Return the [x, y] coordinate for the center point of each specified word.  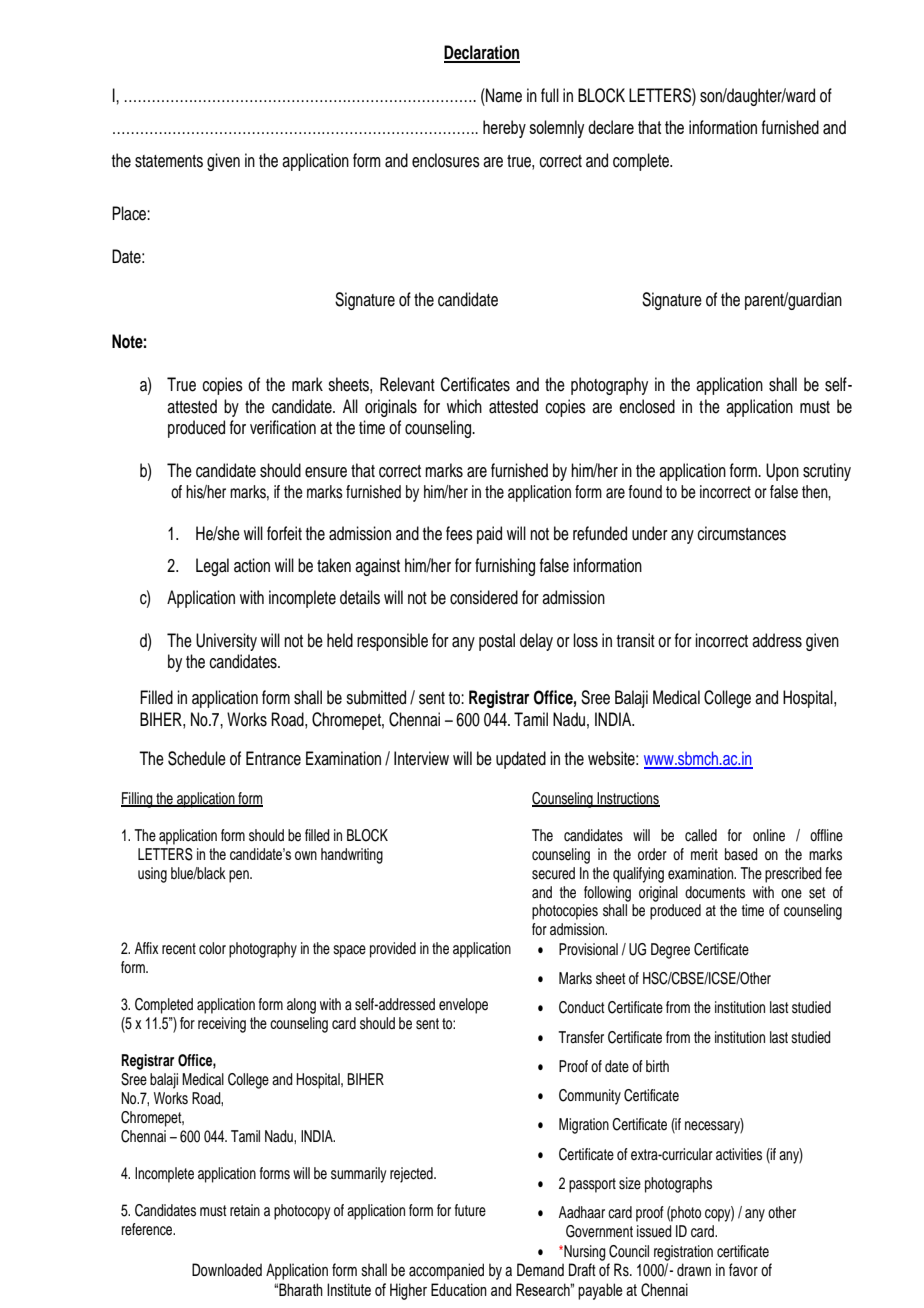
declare [611, 127]
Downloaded [227, 1270]
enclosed [647, 406]
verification [283, 427]
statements [169, 161]
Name [503, 95]
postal [497, 642]
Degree [670, 951]
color [212, 948]
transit [635, 640]
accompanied [446, 1271]
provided [393, 950]
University [226, 642]
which [464, 406]
